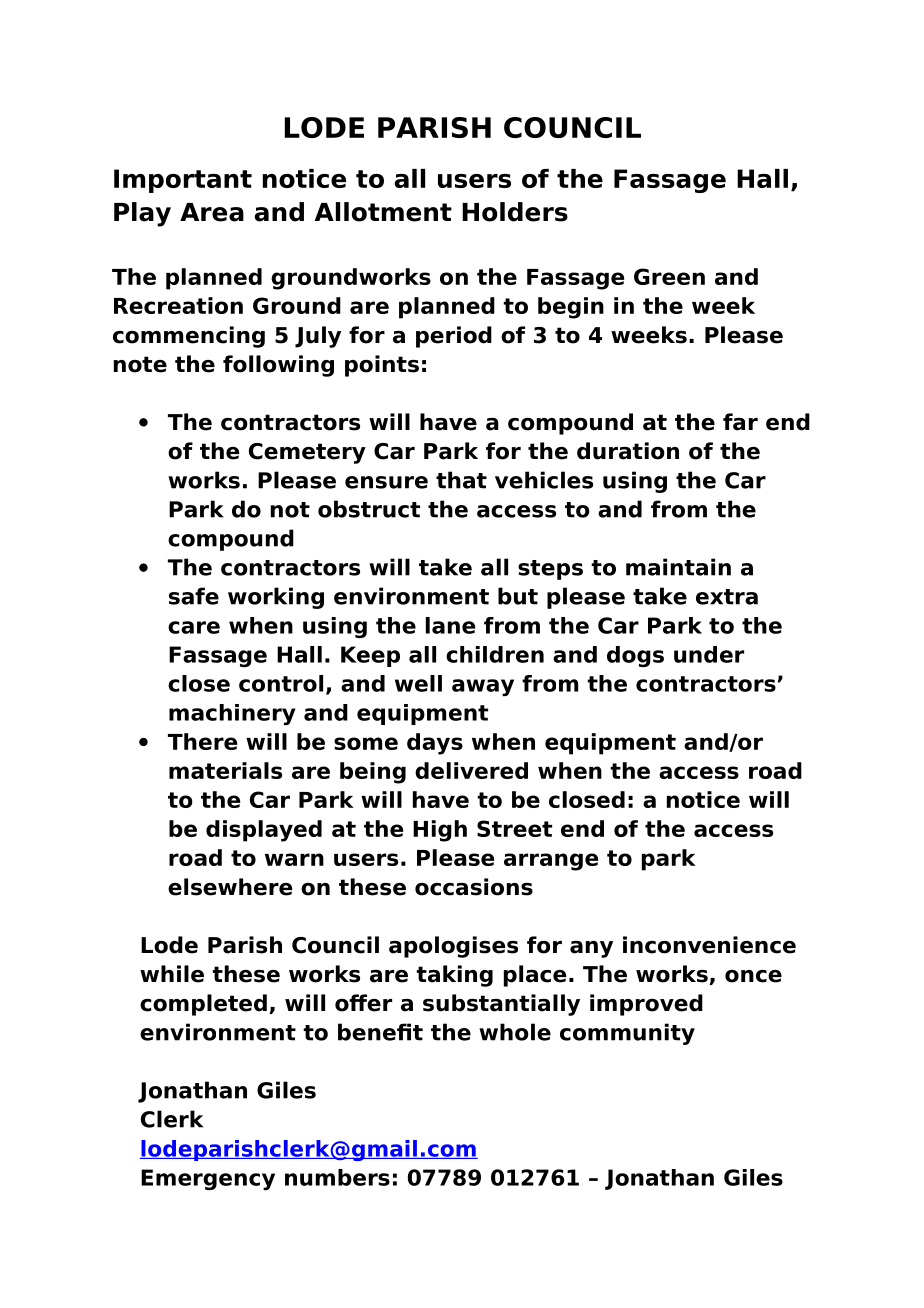 The image size is (924, 1308). What do you see at coordinates (230, 887) in the screenshot?
I see `elsewhere` at bounding box center [230, 887].
